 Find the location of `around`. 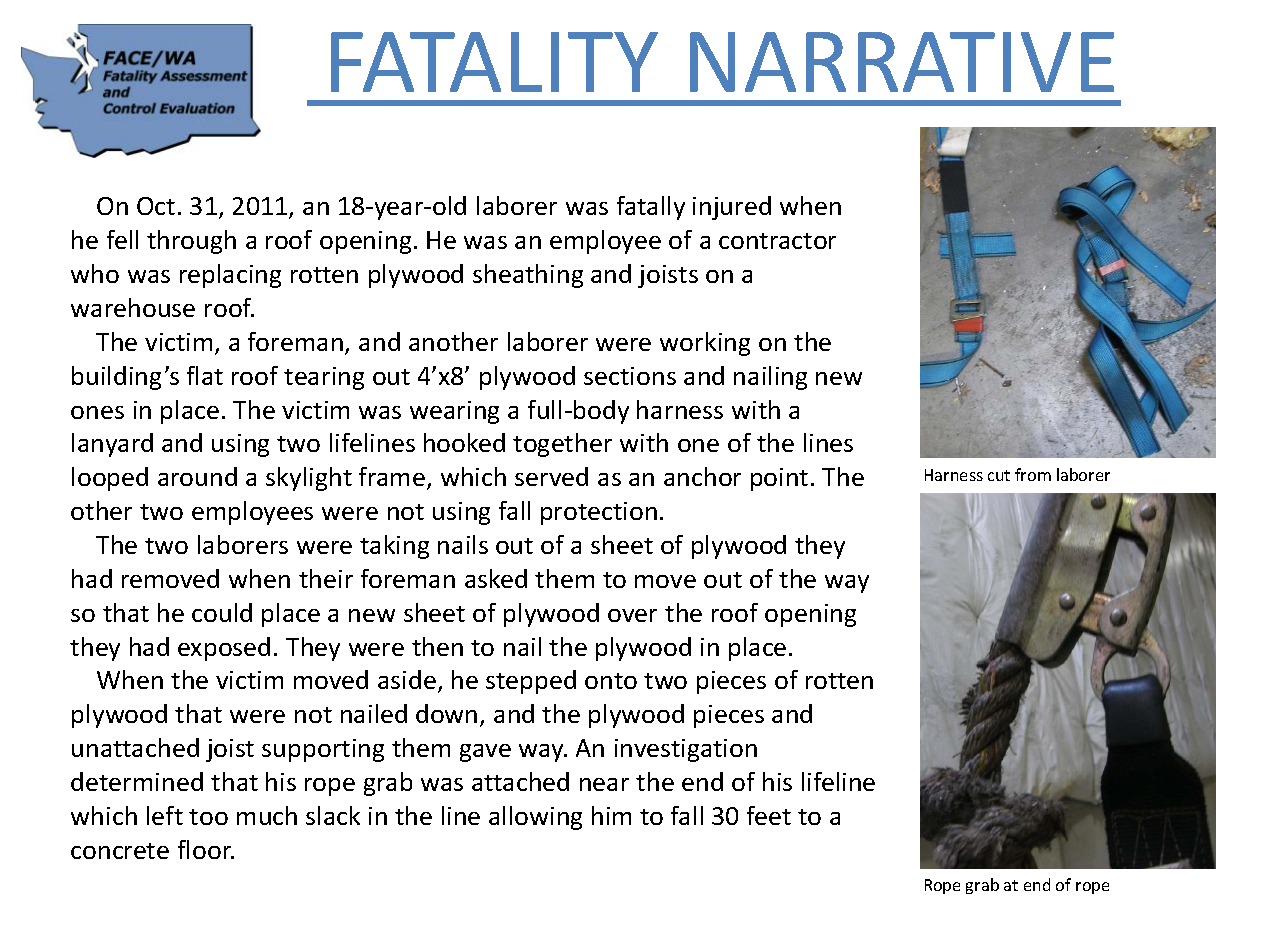

around is located at coordinates (197, 476).
